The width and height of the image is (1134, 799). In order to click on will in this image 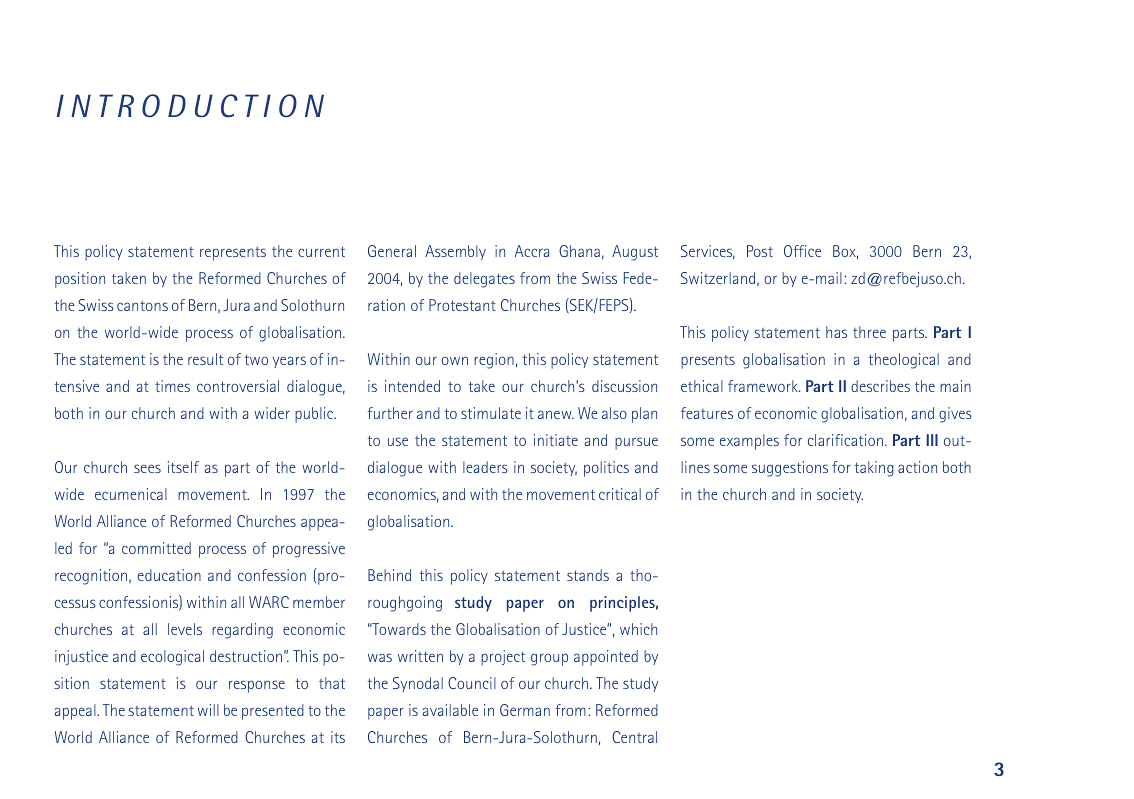, I will do `click(208, 710)`.
